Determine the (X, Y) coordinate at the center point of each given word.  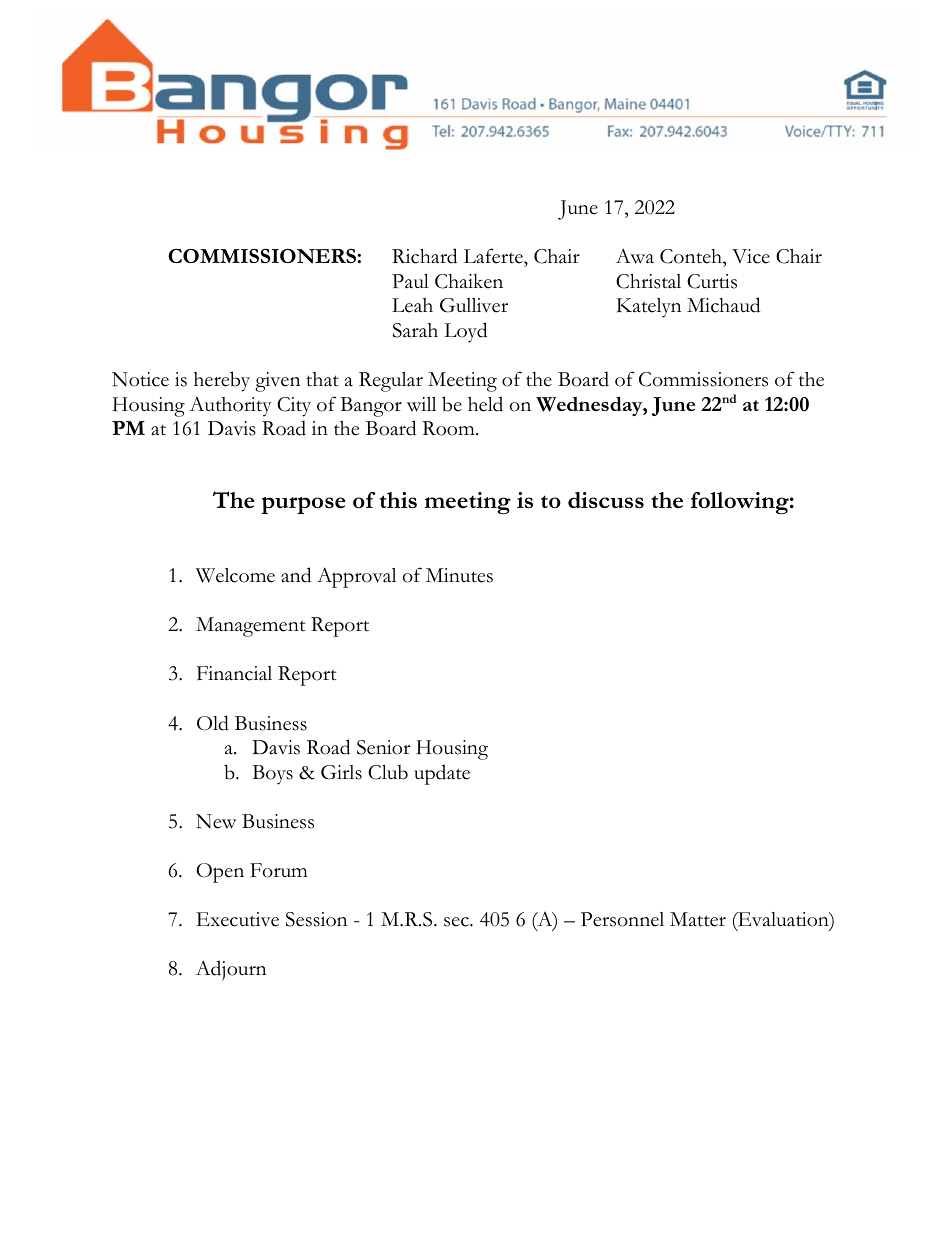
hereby (222, 381)
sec (457, 922)
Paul (410, 281)
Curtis (712, 281)
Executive (237, 919)
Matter (698, 919)
